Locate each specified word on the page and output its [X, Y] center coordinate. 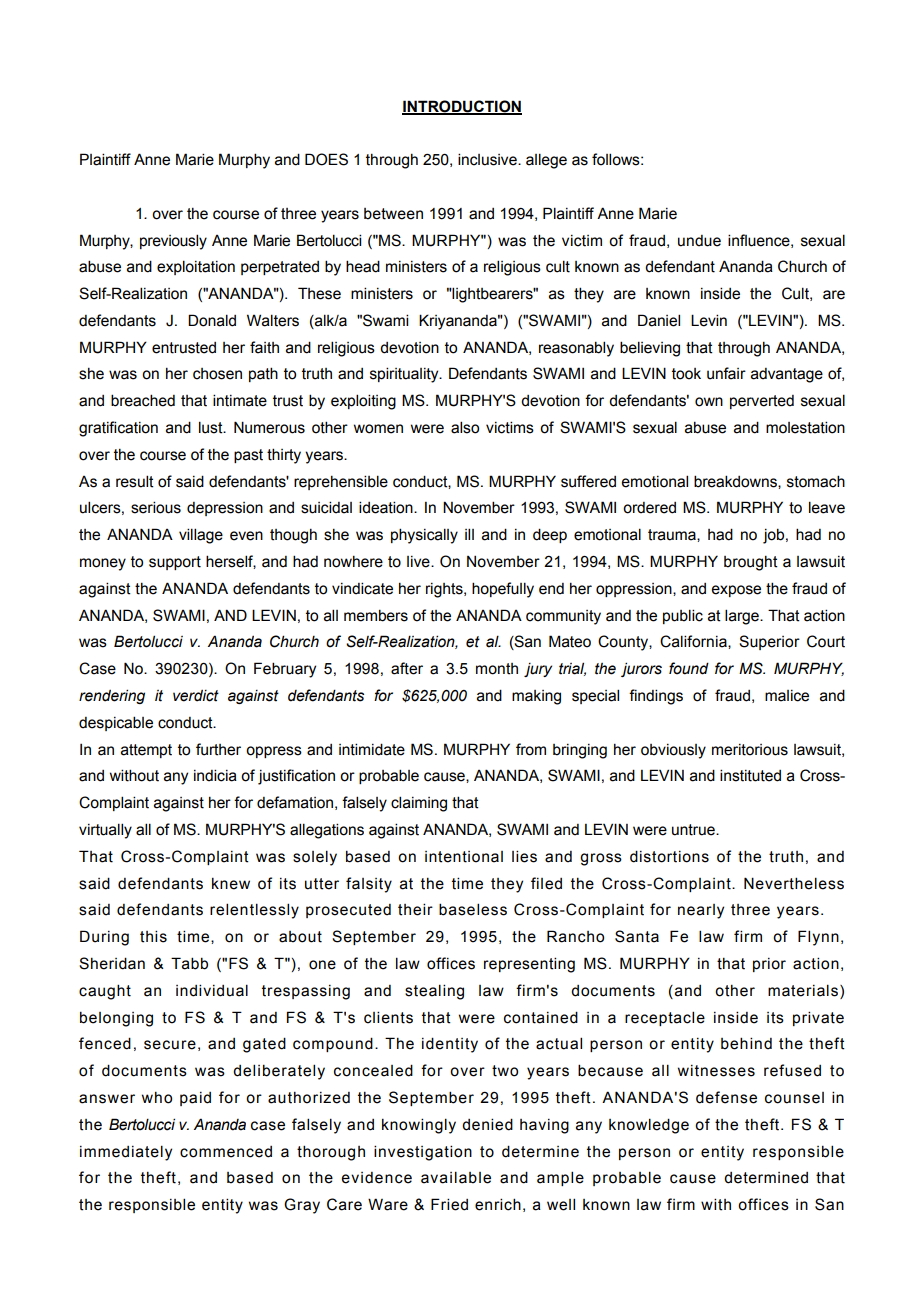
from [531, 749]
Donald [212, 320]
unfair [726, 373]
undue [699, 241]
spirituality [405, 375]
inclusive [488, 159]
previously [173, 242]
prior [769, 965]
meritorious [750, 750]
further [218, 749]
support [175, 563]
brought [751, 563]
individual [212, 990]
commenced [226, 1152]
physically [424, 536]
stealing [434, 992]
